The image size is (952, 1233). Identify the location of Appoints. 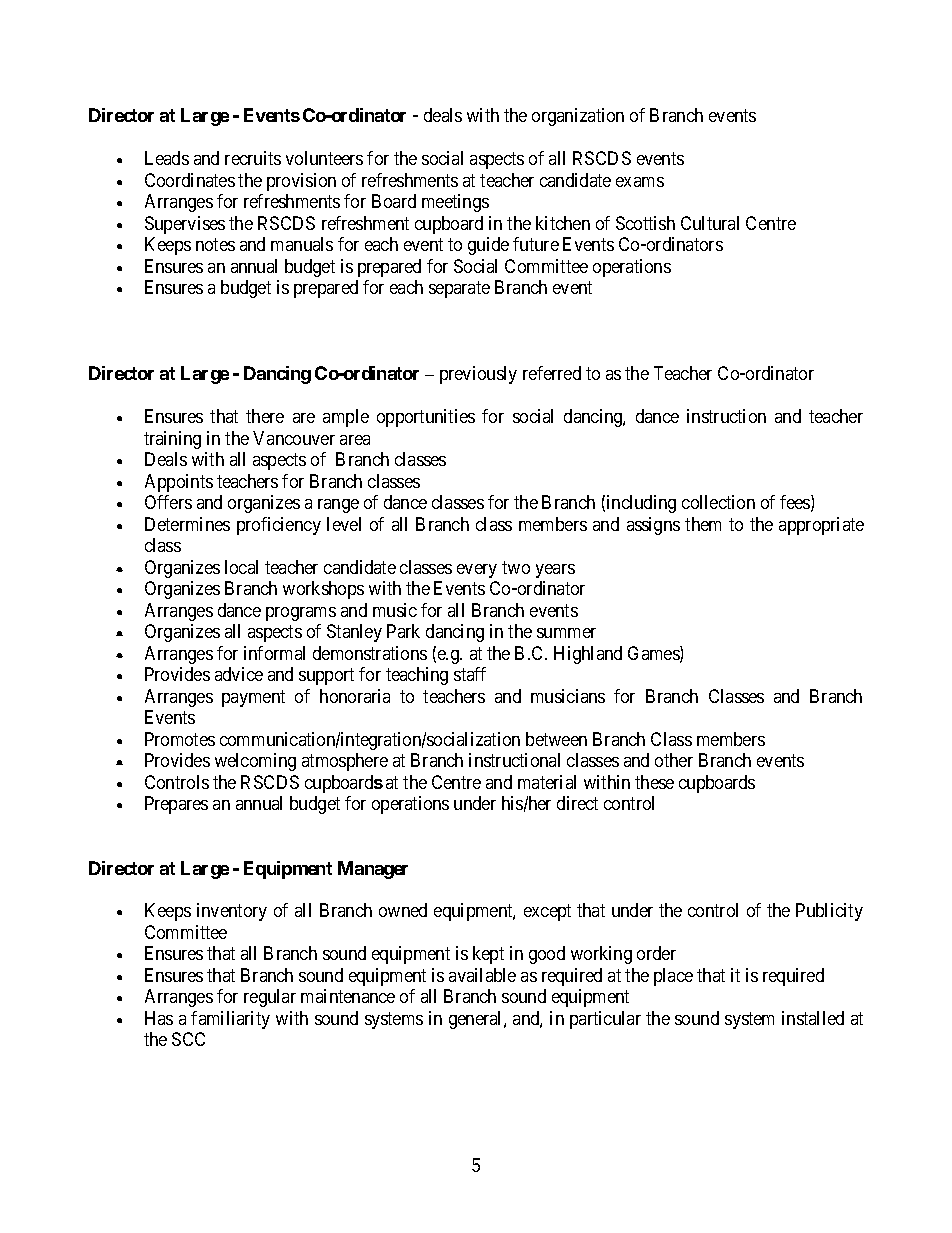
(179, 483).
